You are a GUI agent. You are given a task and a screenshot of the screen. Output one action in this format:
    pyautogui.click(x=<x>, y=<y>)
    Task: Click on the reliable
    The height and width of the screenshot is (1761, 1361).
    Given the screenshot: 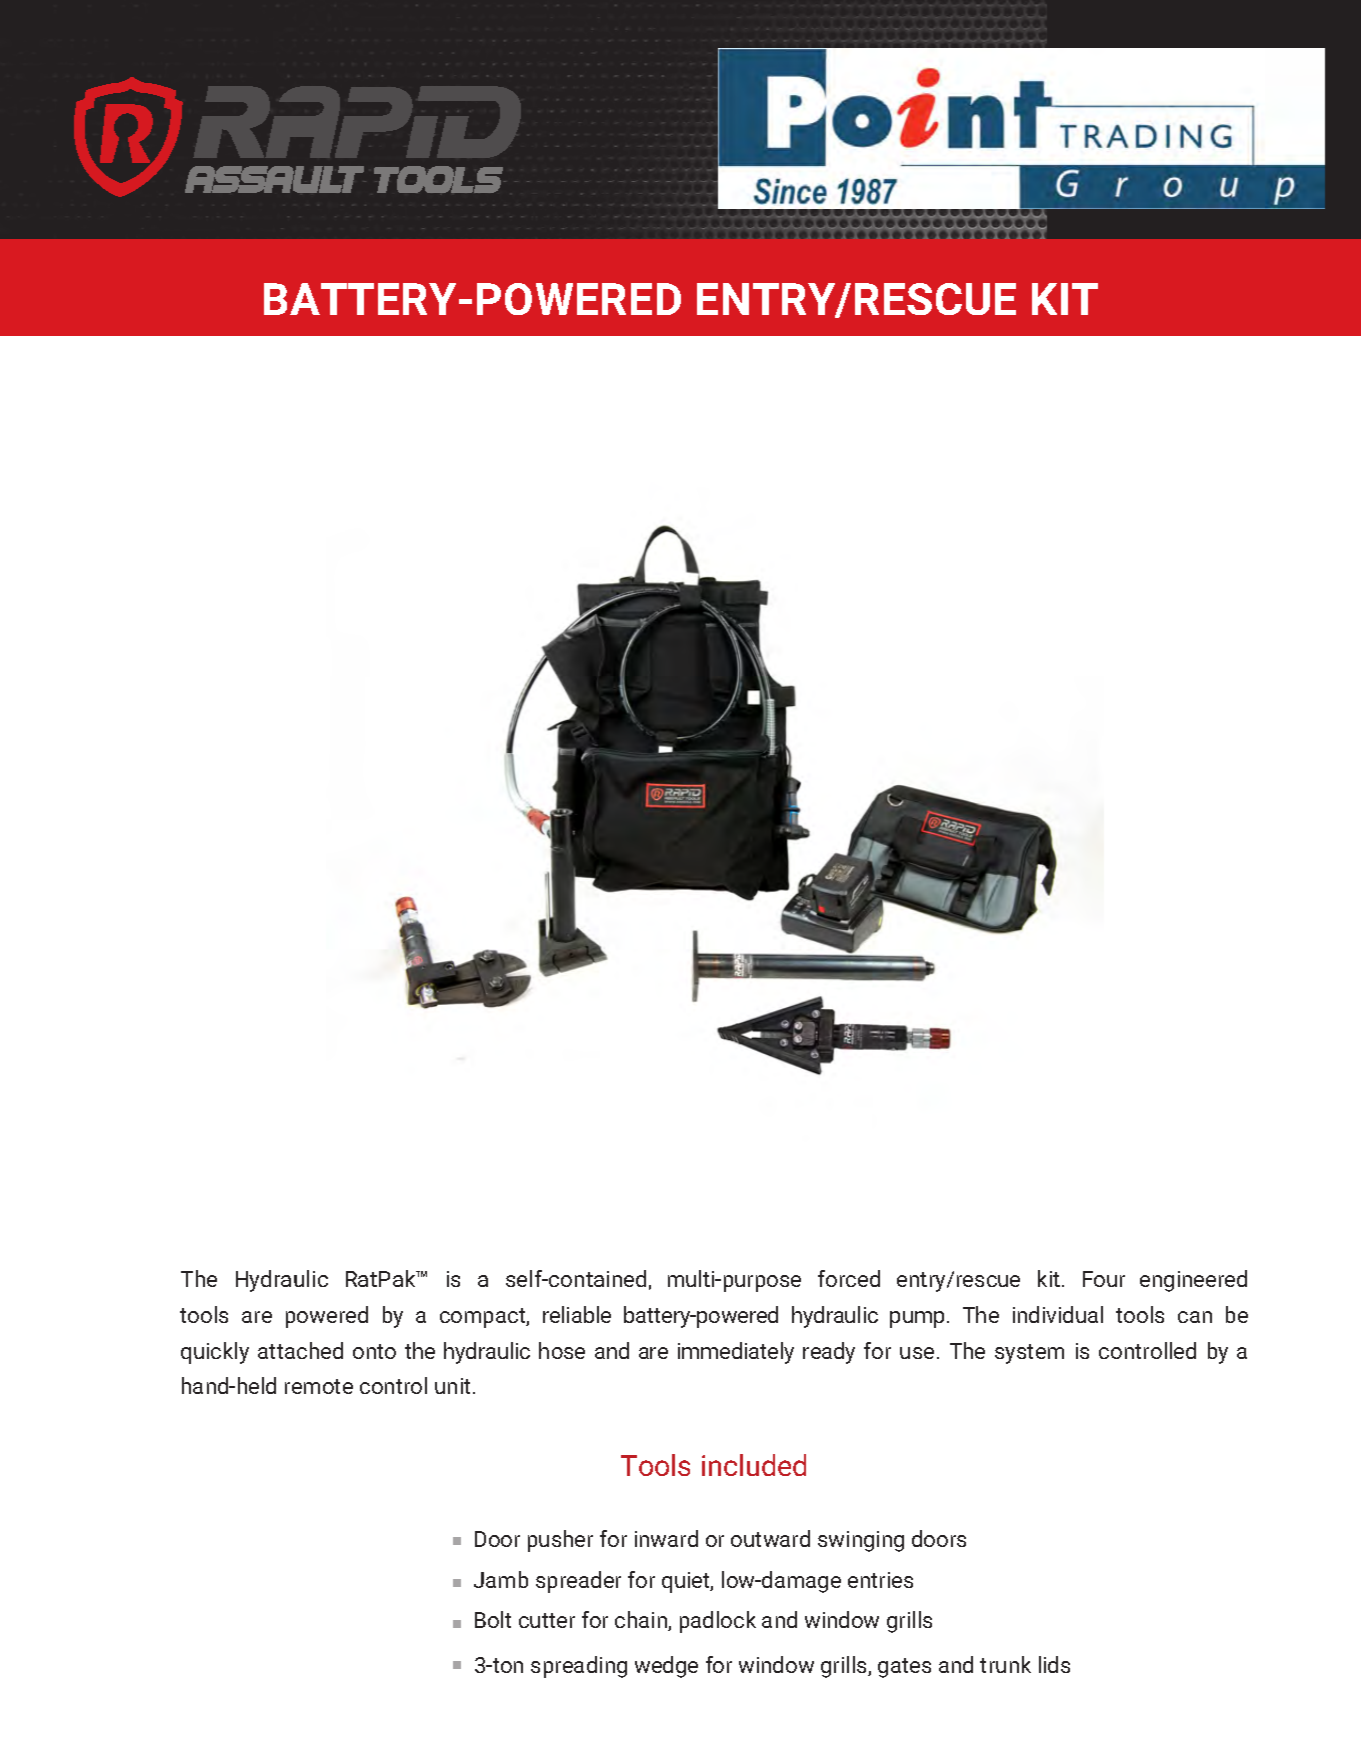 What is the action you would take?
    pyautogui.click(x=577, y=1314)
